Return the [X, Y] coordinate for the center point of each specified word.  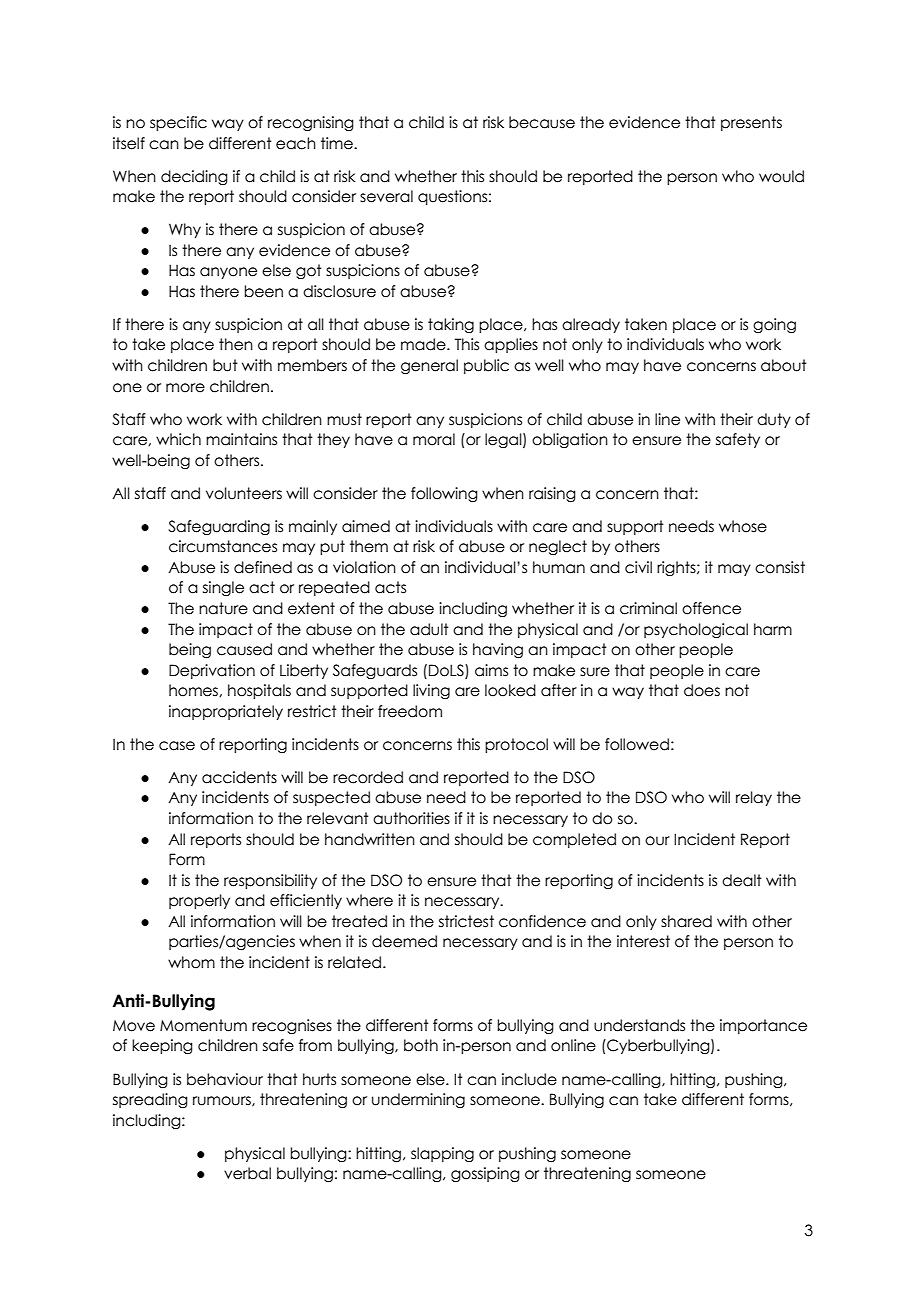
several [386, 196]
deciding [194, 177]
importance [763, 1026]
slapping [442, 1154]
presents [751, 123]
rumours [223, 1101]
